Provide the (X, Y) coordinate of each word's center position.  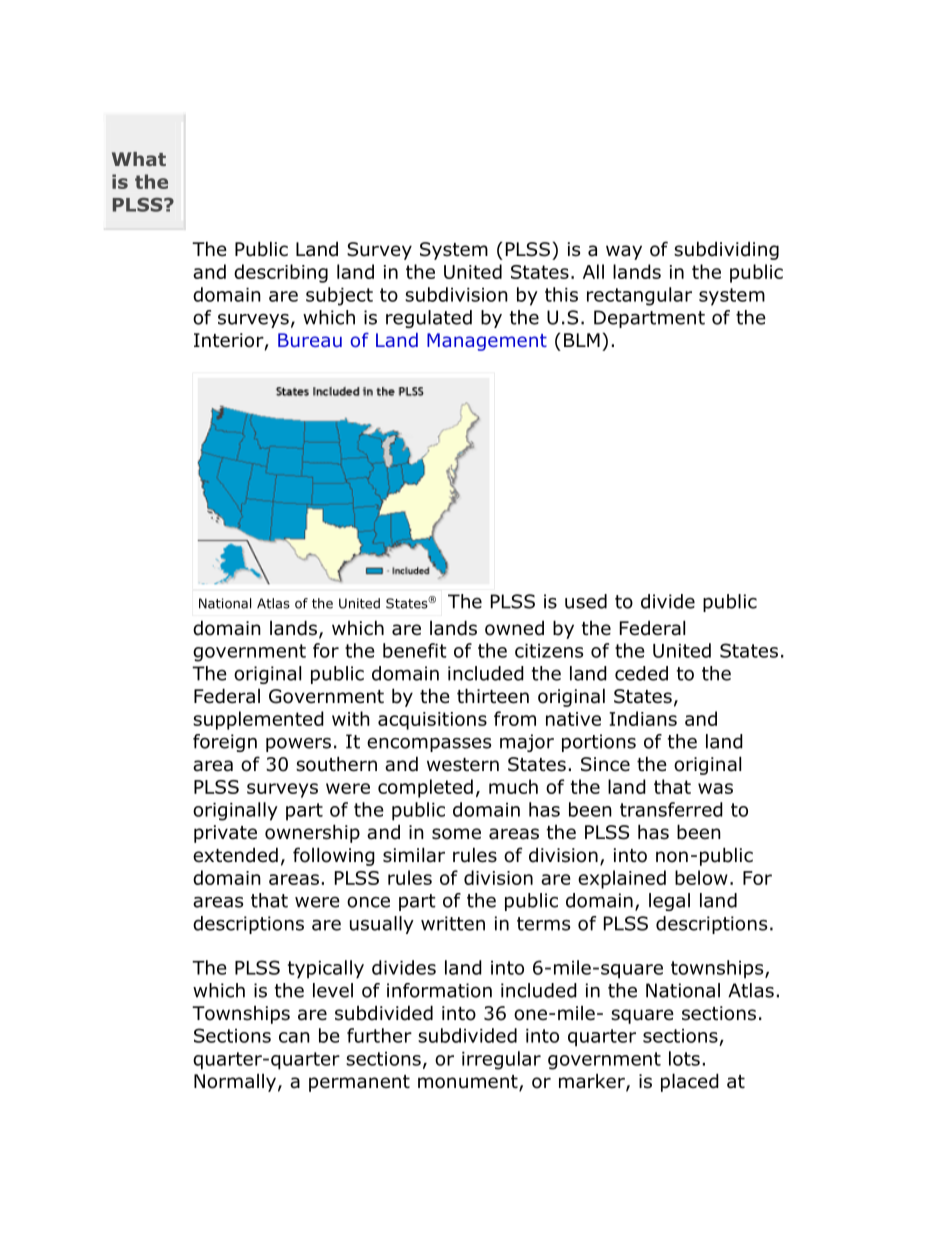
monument (469, 1083)
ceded (641, 673)
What (139, 159)
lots (684, 1058)
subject (339, 296)
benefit (415, 650)
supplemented (258, 720)
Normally (235, 1083)
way (624, 252)
